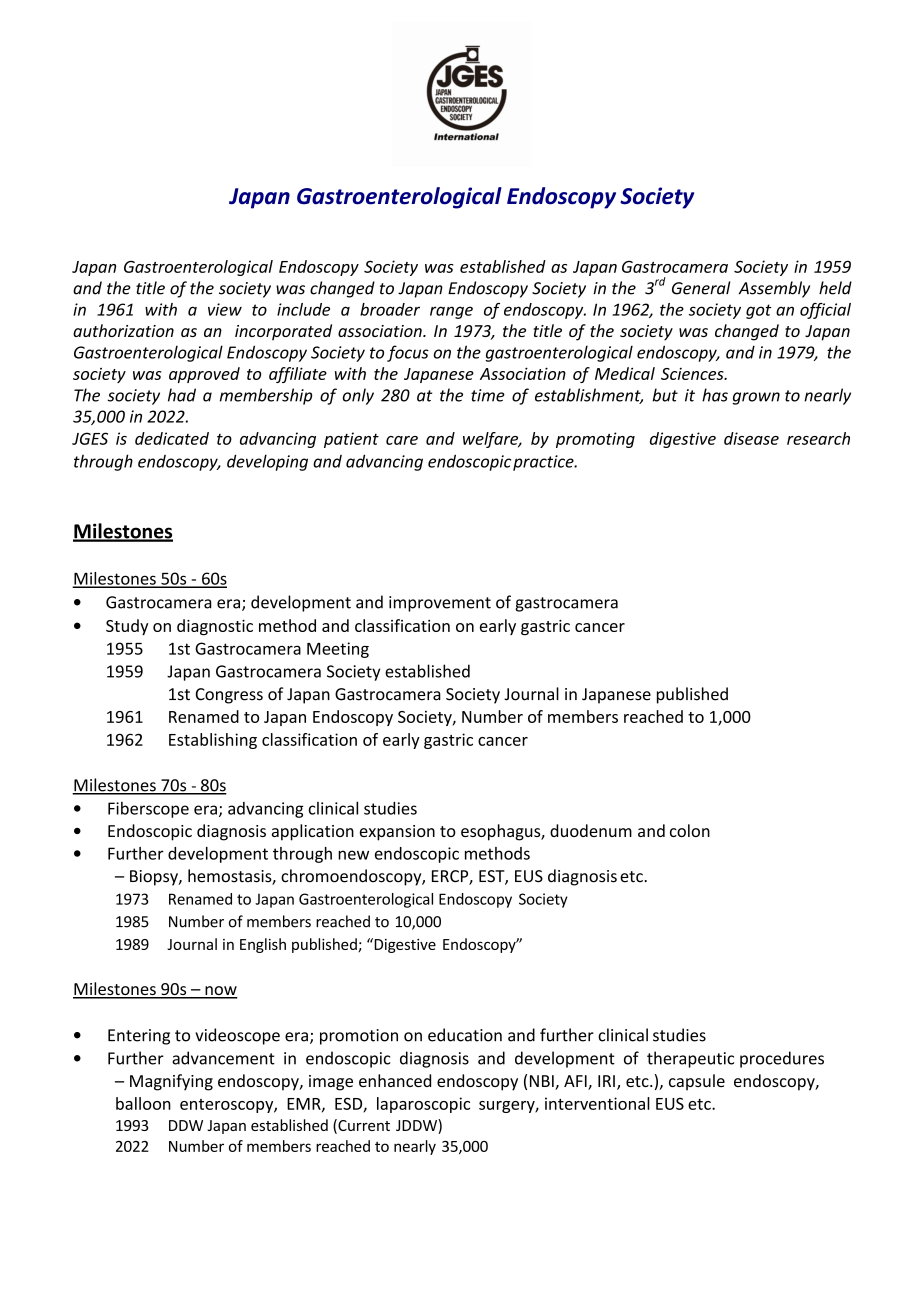  I want to click on disease, so click(751, 438).
